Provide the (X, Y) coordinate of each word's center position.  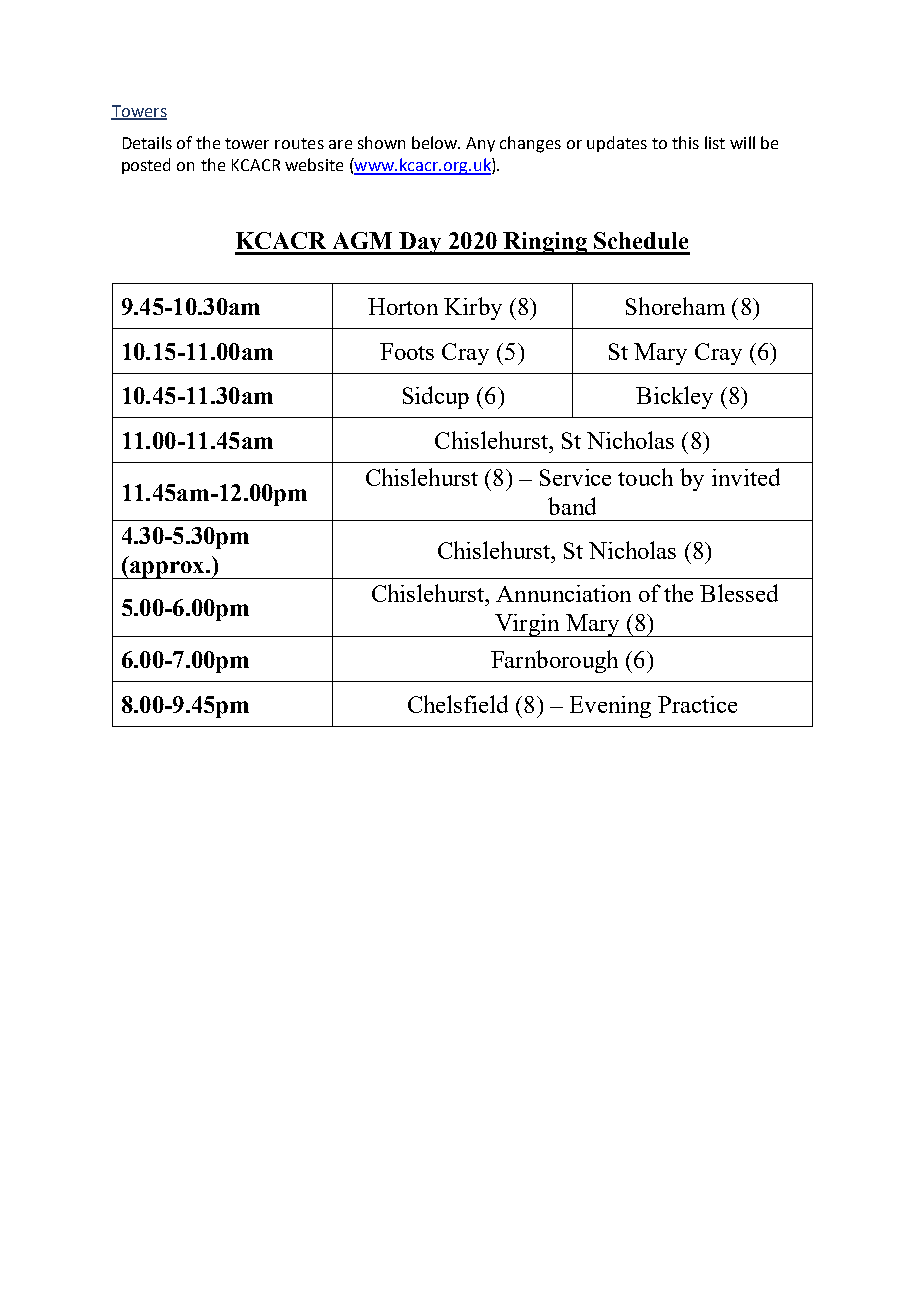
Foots (407, 351)
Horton (403, 306)
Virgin (527, 625)
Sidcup (436, 397)
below (436, 142)
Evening (610, 707)
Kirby (473, 308)
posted (146, 166)
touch (645, 477)
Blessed (739, 593)
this (685, 142)
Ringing (546, 243)
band (572, 506)
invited (746, 477)
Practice (697, 704)
